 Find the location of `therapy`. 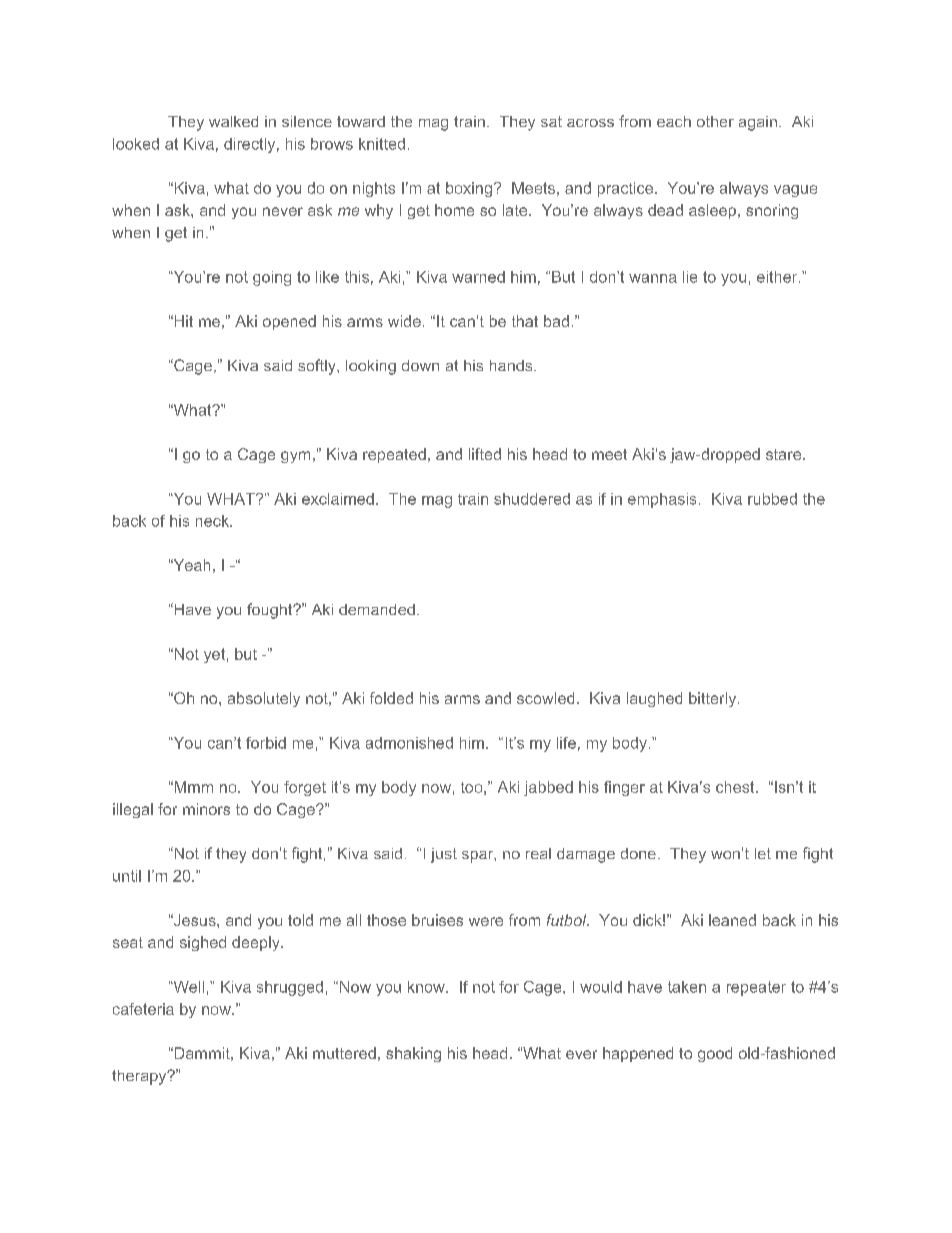

therapy is located at coordinates (140, 1077).
